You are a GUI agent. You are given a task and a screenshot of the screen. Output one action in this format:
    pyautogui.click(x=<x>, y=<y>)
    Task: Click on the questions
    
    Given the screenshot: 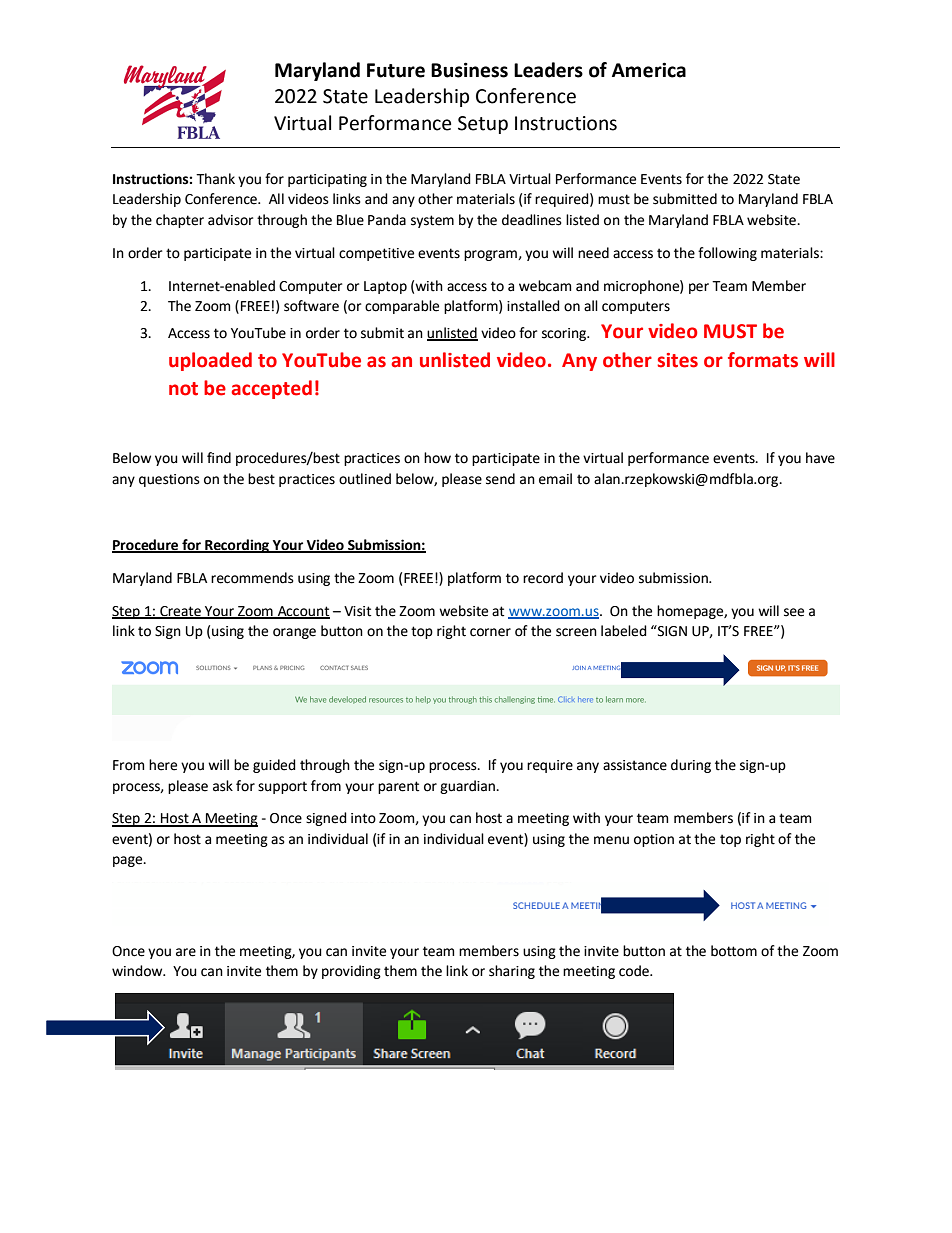 What is the action you would take?
    pyautogui.click(x=169, y=480)
